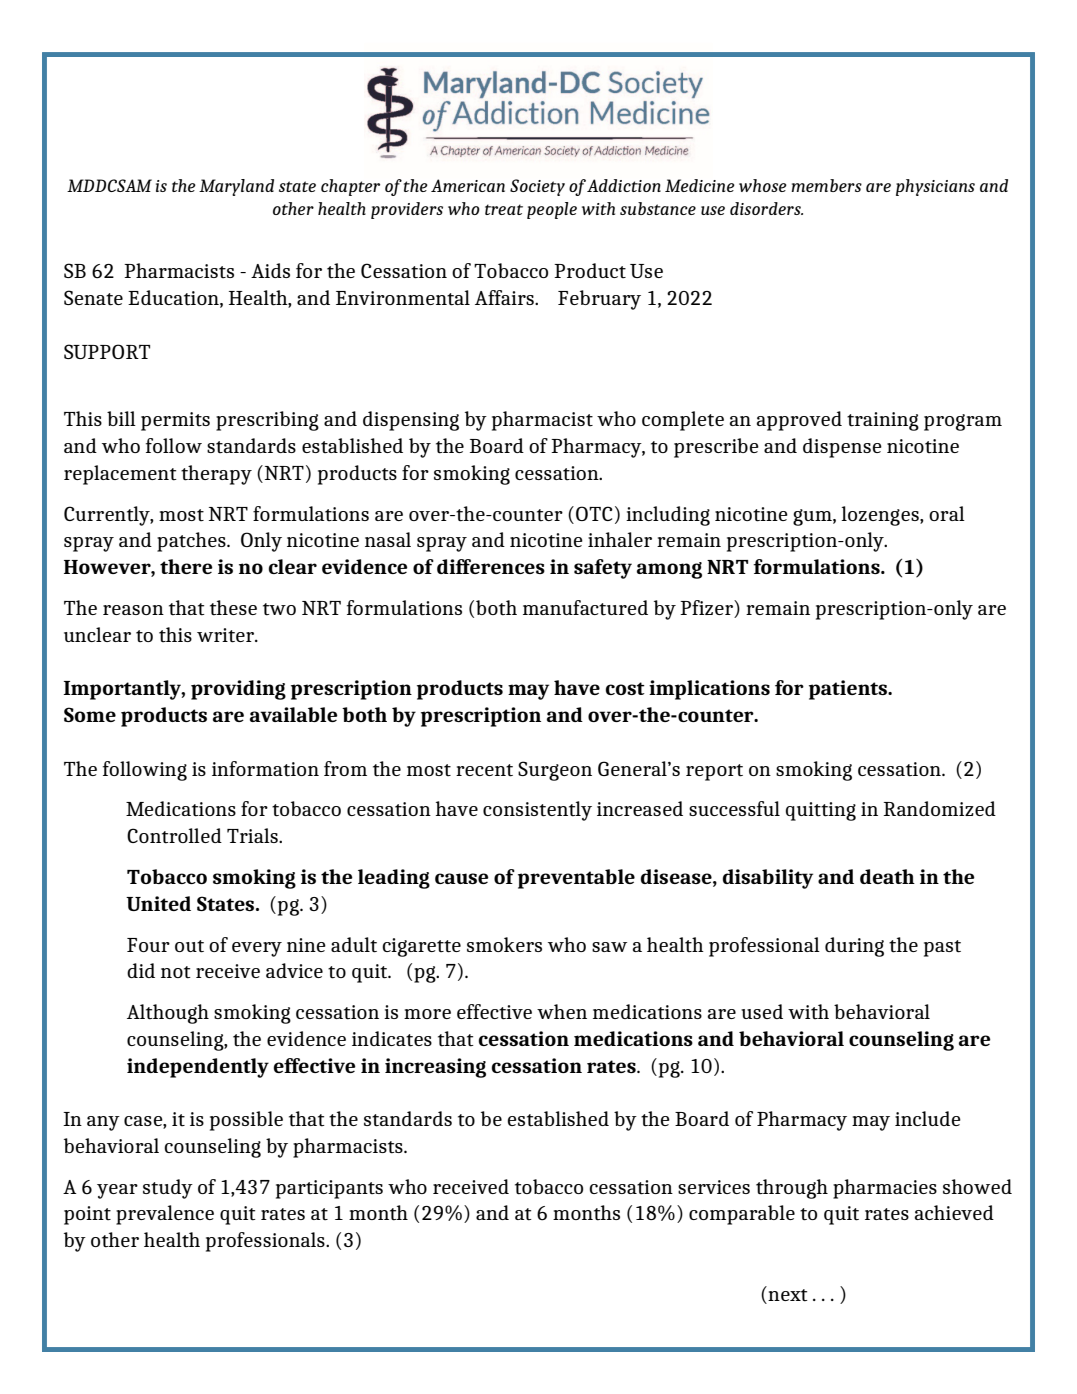 This image has width=1077, height=1394. I want to click on next, so click(786, 1294).
